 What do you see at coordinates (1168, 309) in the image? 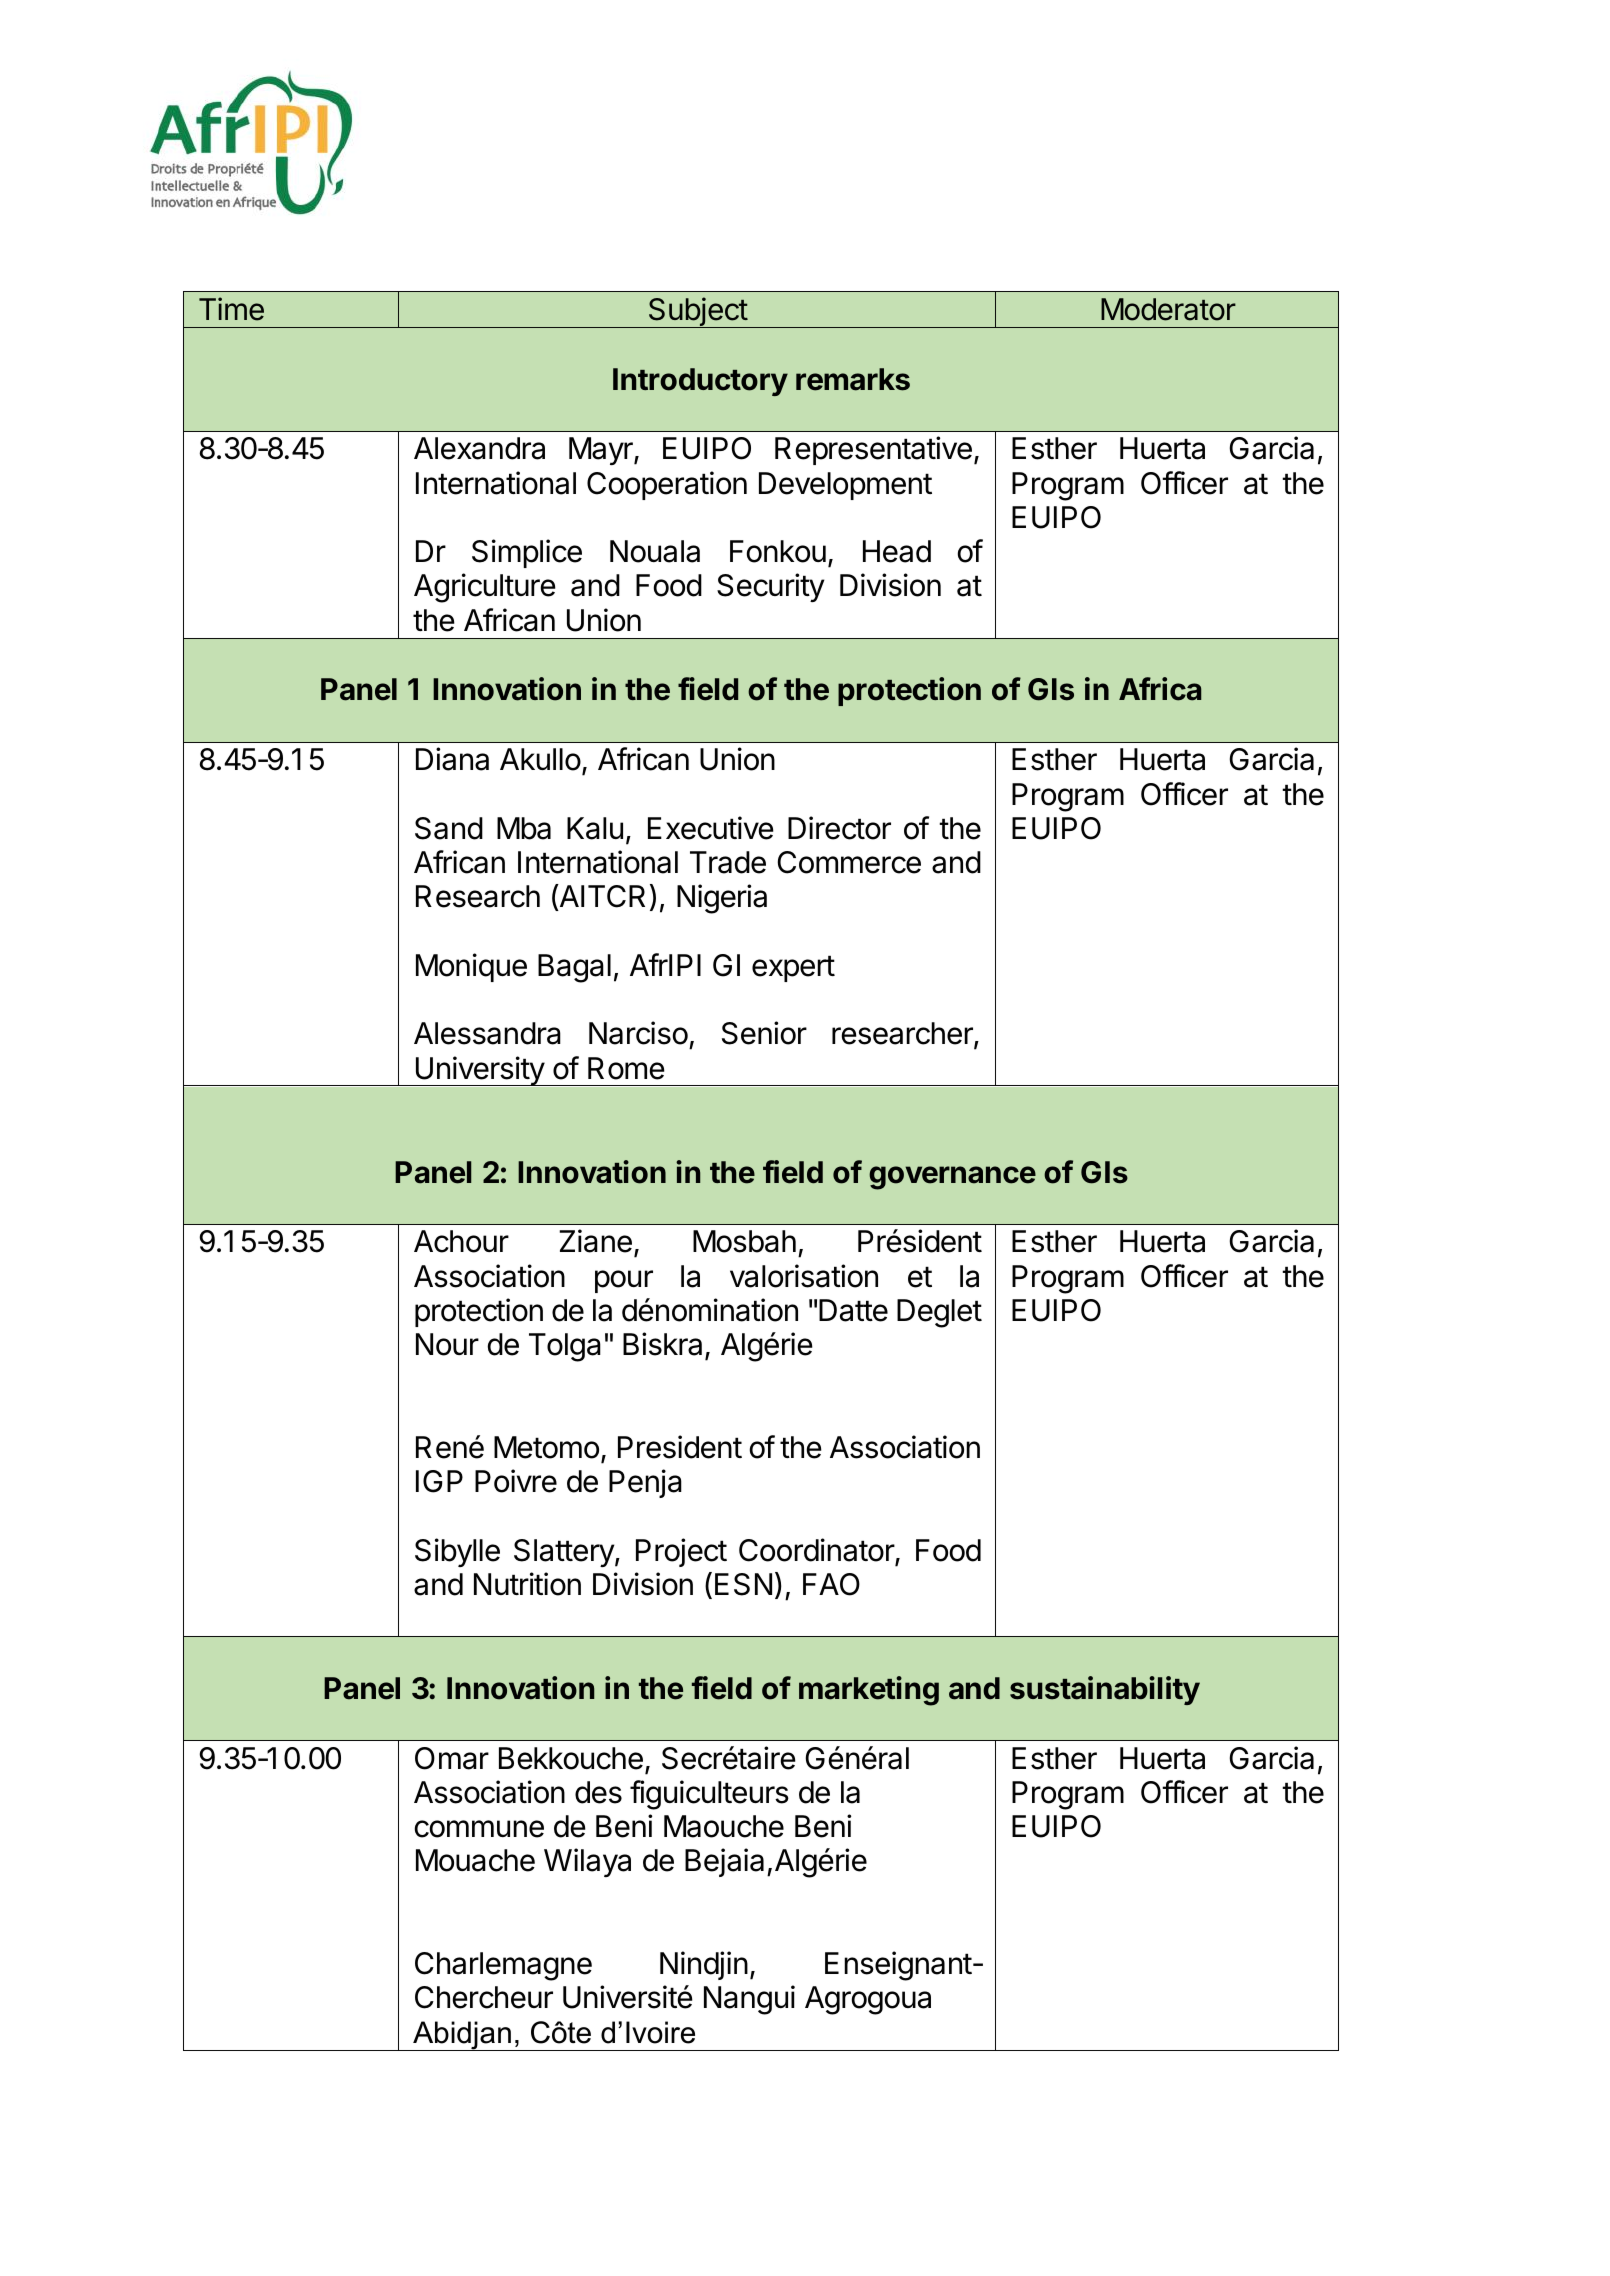
I see `Moderator` at bounding box center [1168, 309].
